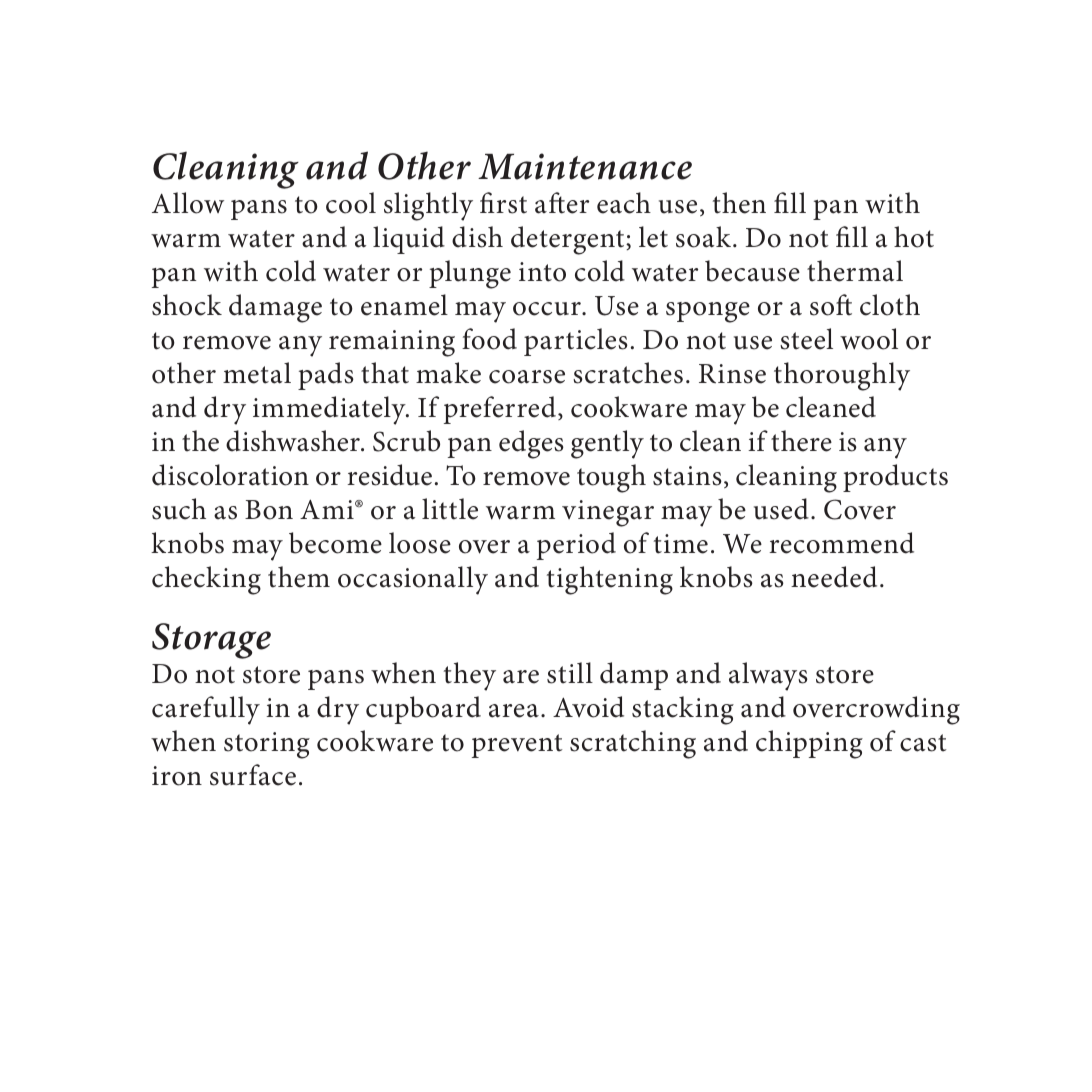 This image has height=1092, width=1092. I want to click on then, so click(739, 203).
